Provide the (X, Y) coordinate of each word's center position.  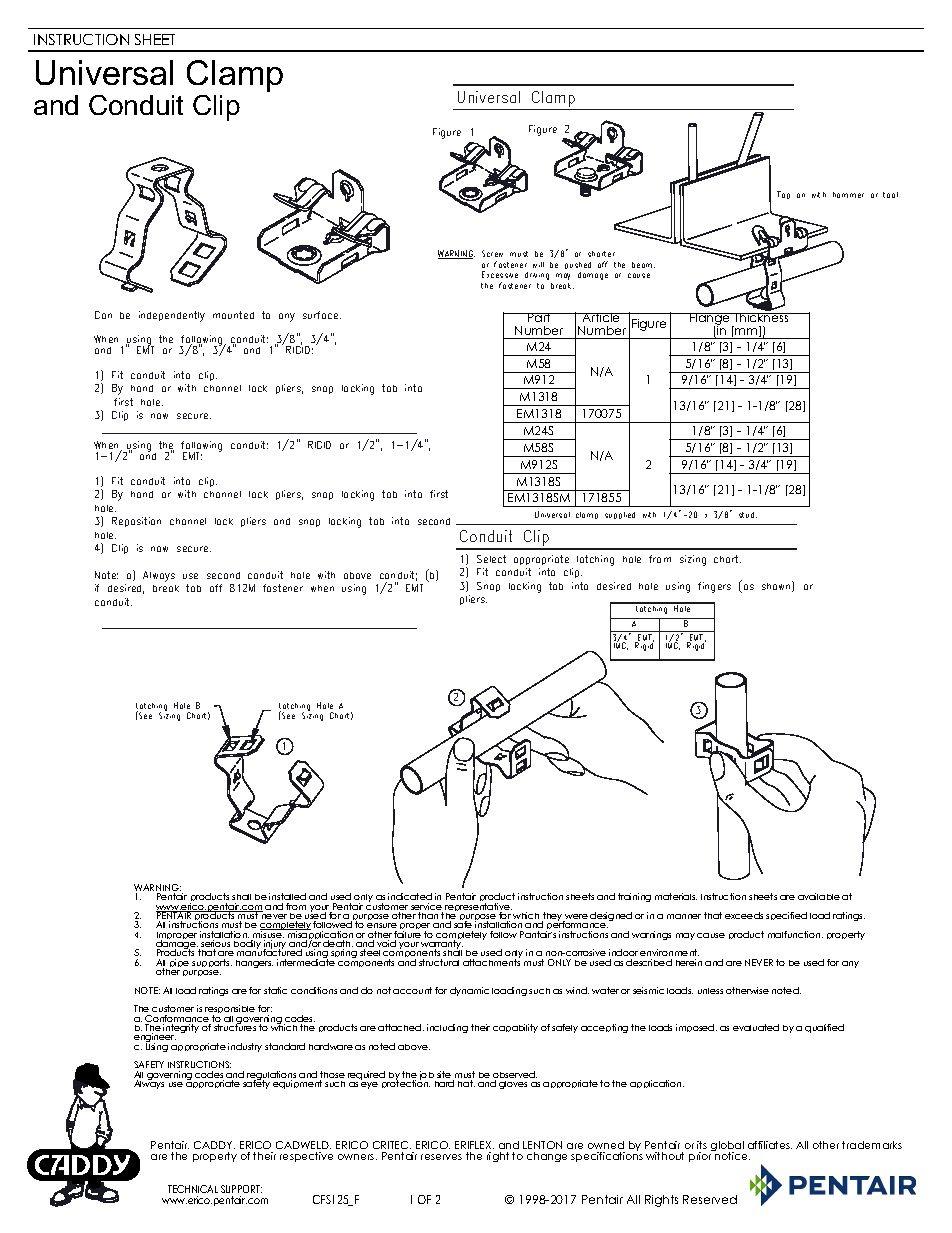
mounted (233, 315)
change (547, 1157)
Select (491, 559)
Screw (492, 253)
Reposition (136, 522)
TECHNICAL (193, 1189)
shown (777, 586)
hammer (848, 195)
